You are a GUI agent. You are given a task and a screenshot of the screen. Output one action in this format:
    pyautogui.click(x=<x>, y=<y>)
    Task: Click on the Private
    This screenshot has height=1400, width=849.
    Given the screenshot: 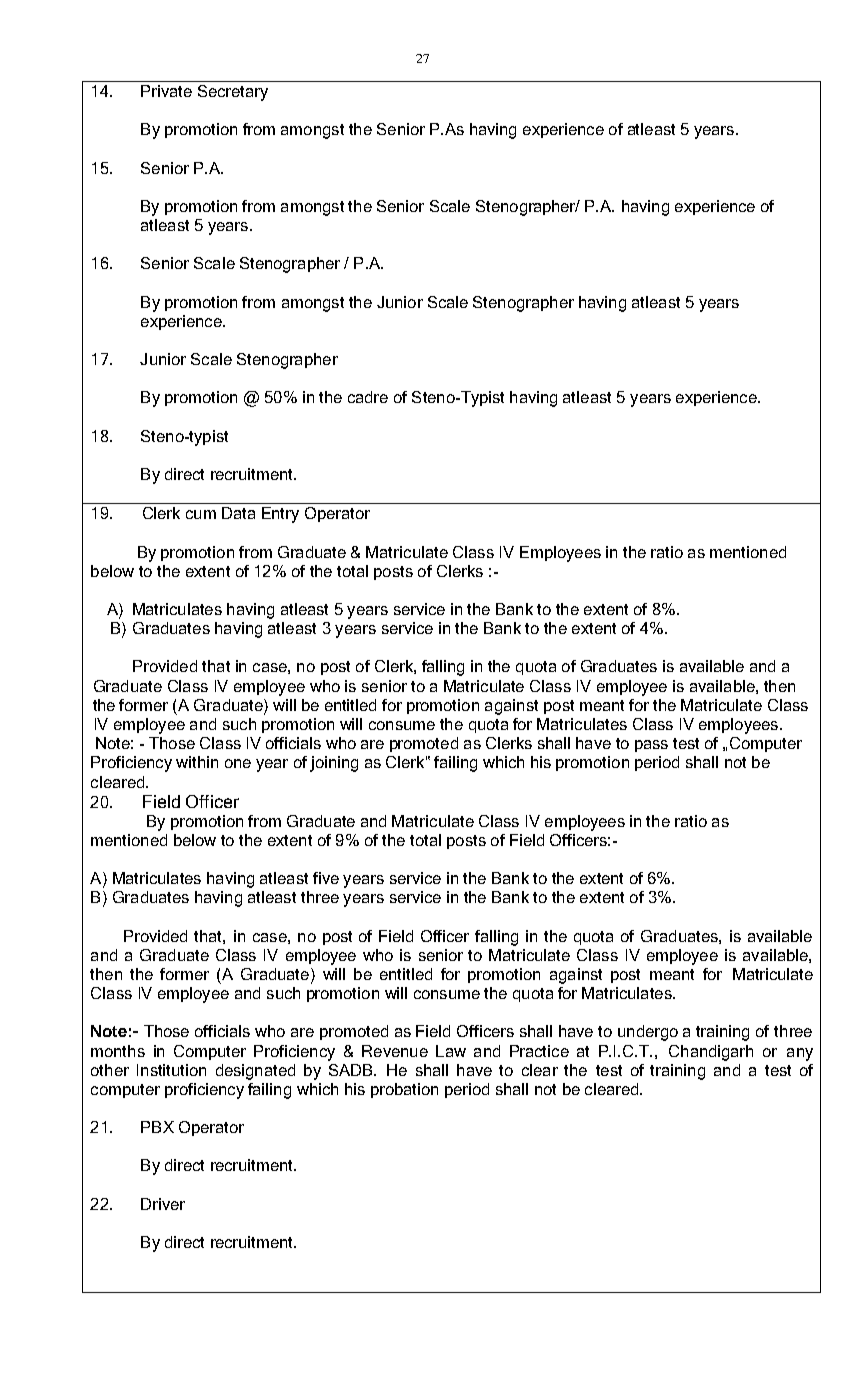 What is the action you would take?
    pyautogui.click(x=166, y=91)
